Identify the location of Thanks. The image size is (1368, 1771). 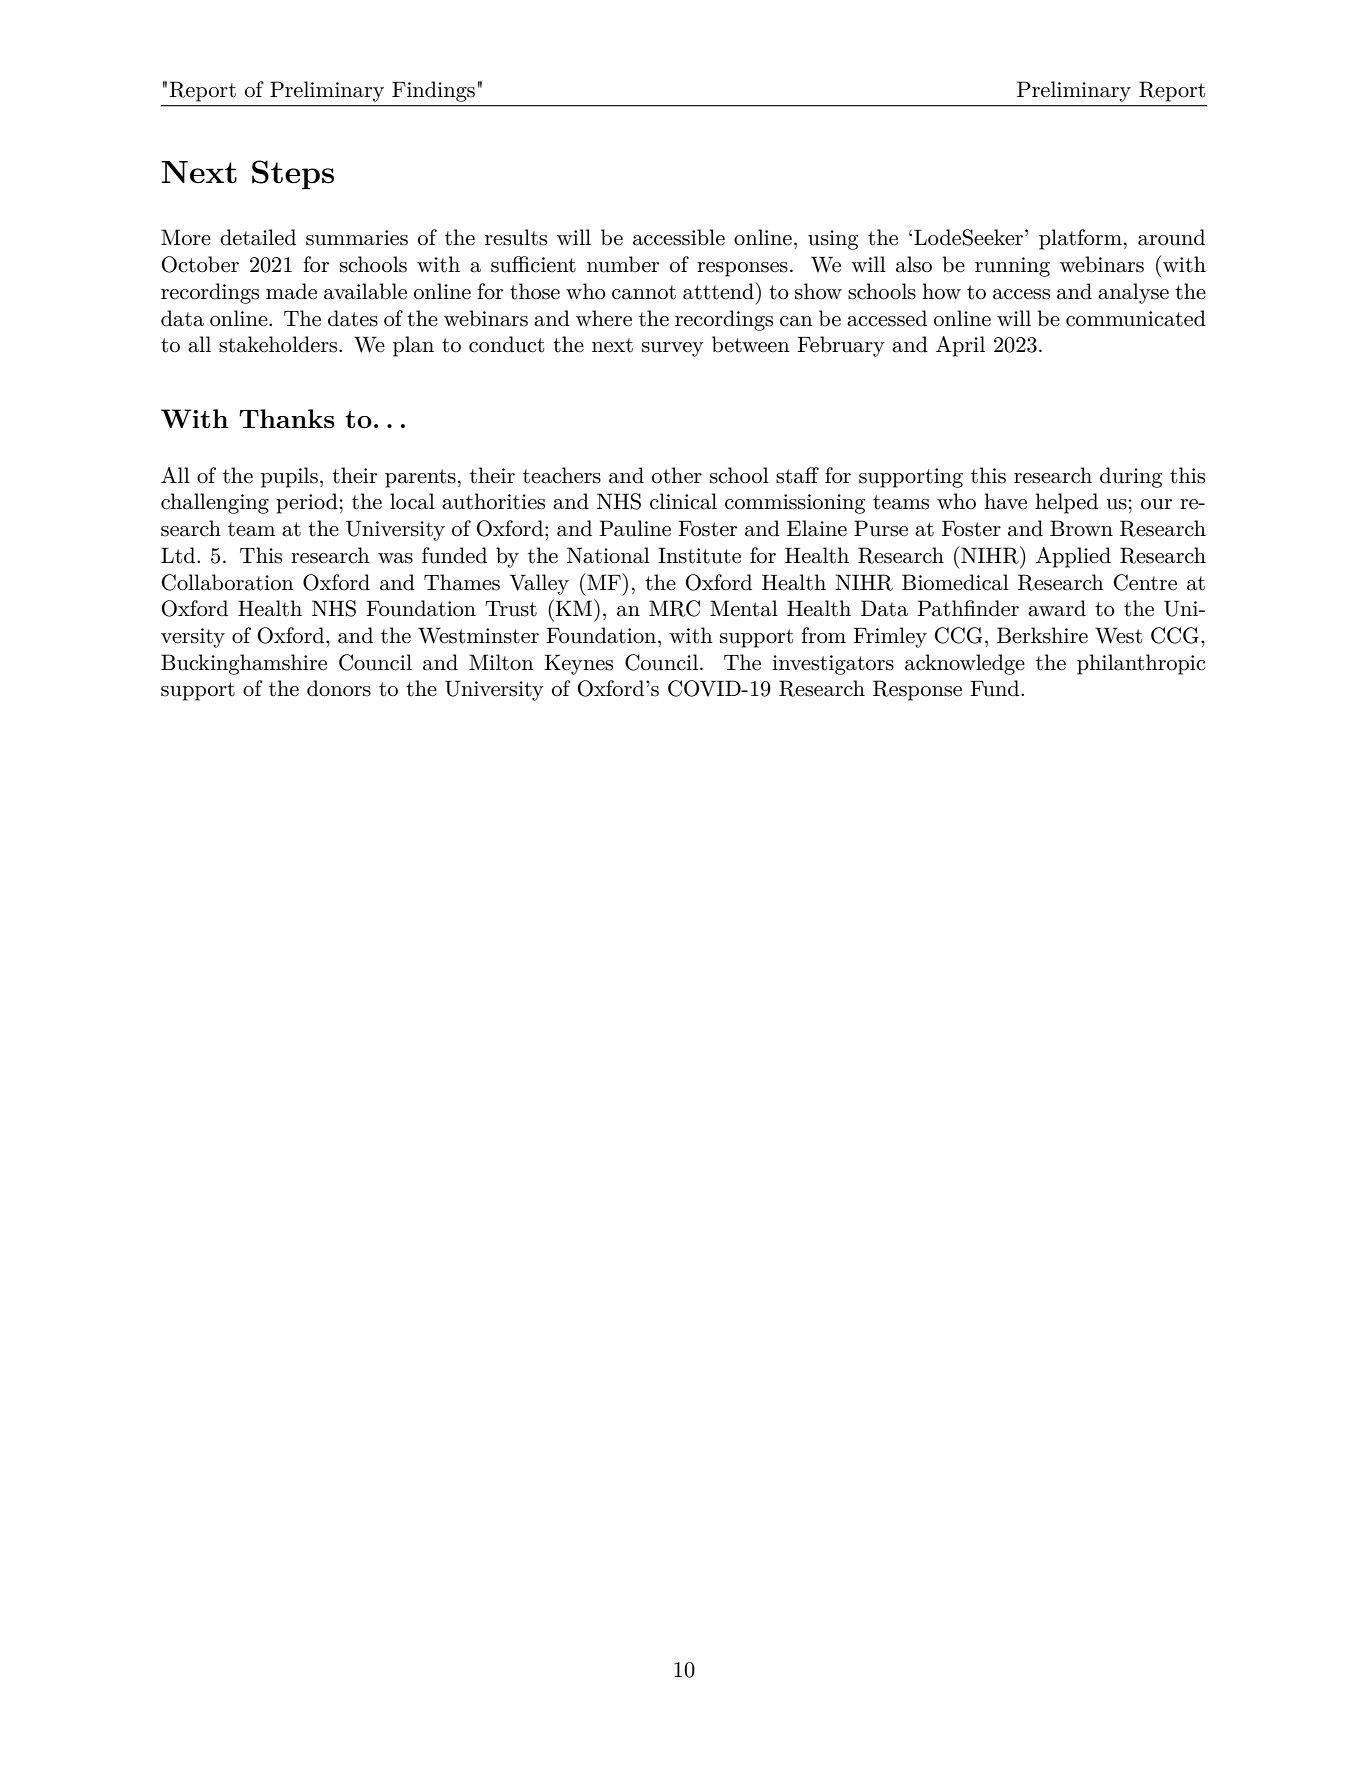
(287, 418).
